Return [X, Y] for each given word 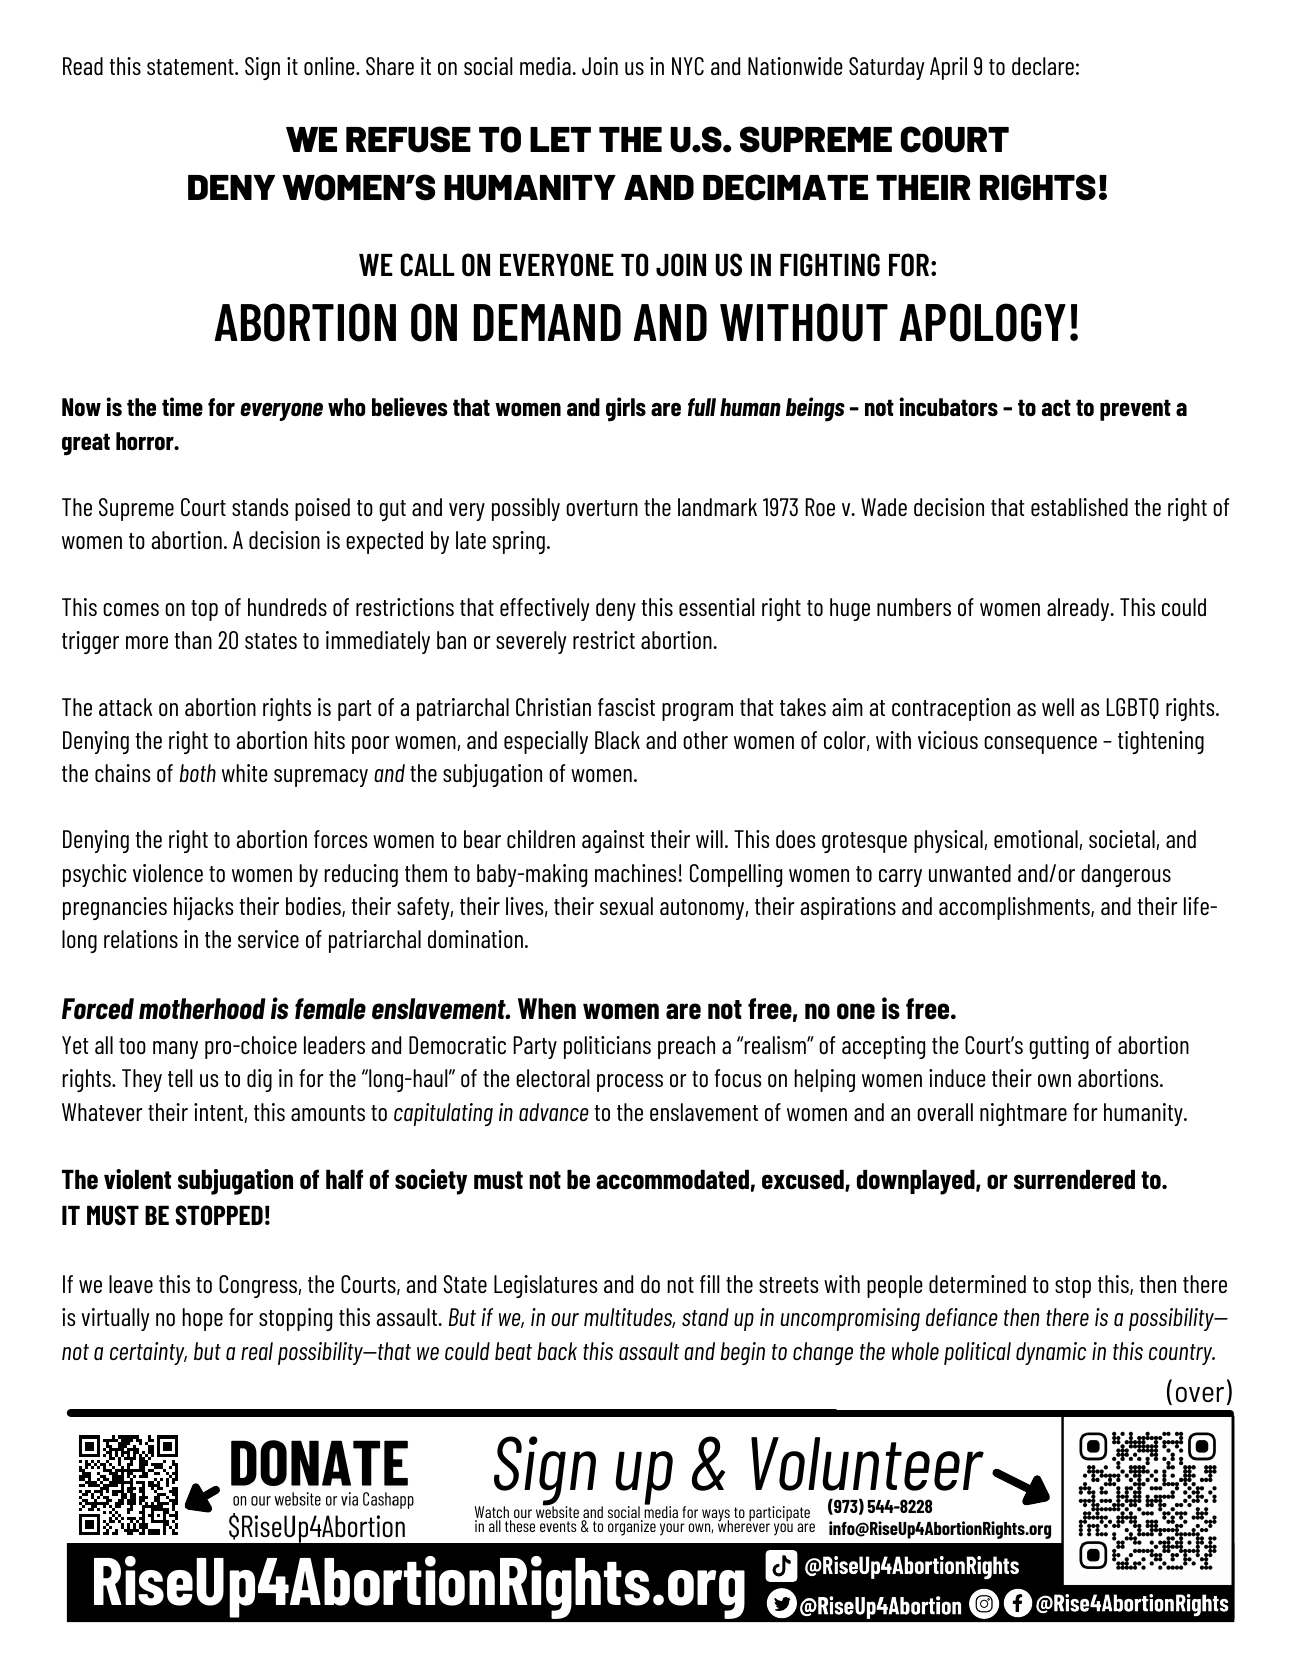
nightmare [1023, 1114]
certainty [148, 1353]
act [1056, 407]
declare [1043, 66]
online [330, 66]
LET [560, 139]
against [613, 841]
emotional [1037, 840]
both [198, 773]
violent [138, 1179]
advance [554, 1112]
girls [626, 409]
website [557, 1513]
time [182, 406]
